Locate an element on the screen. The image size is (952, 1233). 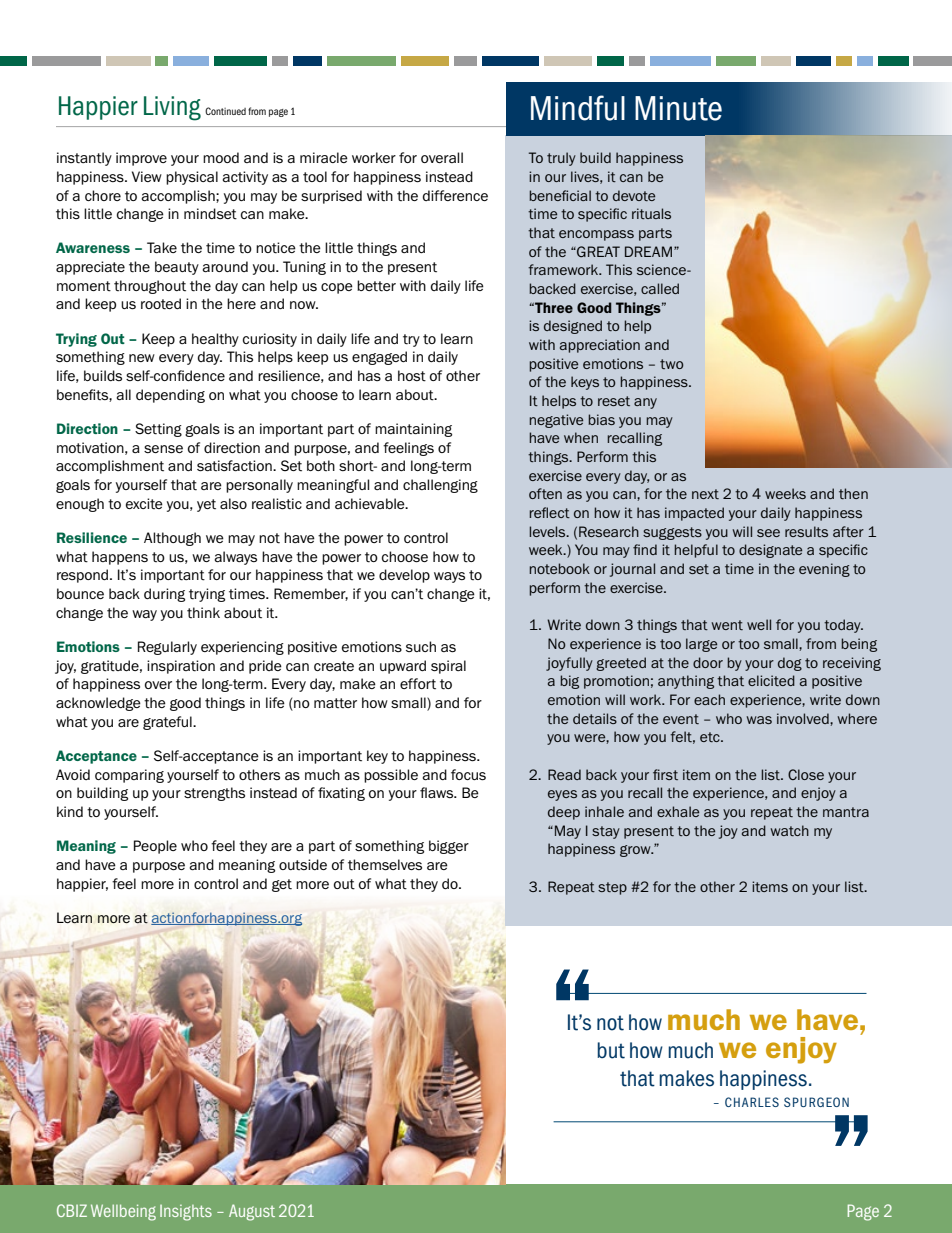
spiral is located at coordinates (448, 667).
